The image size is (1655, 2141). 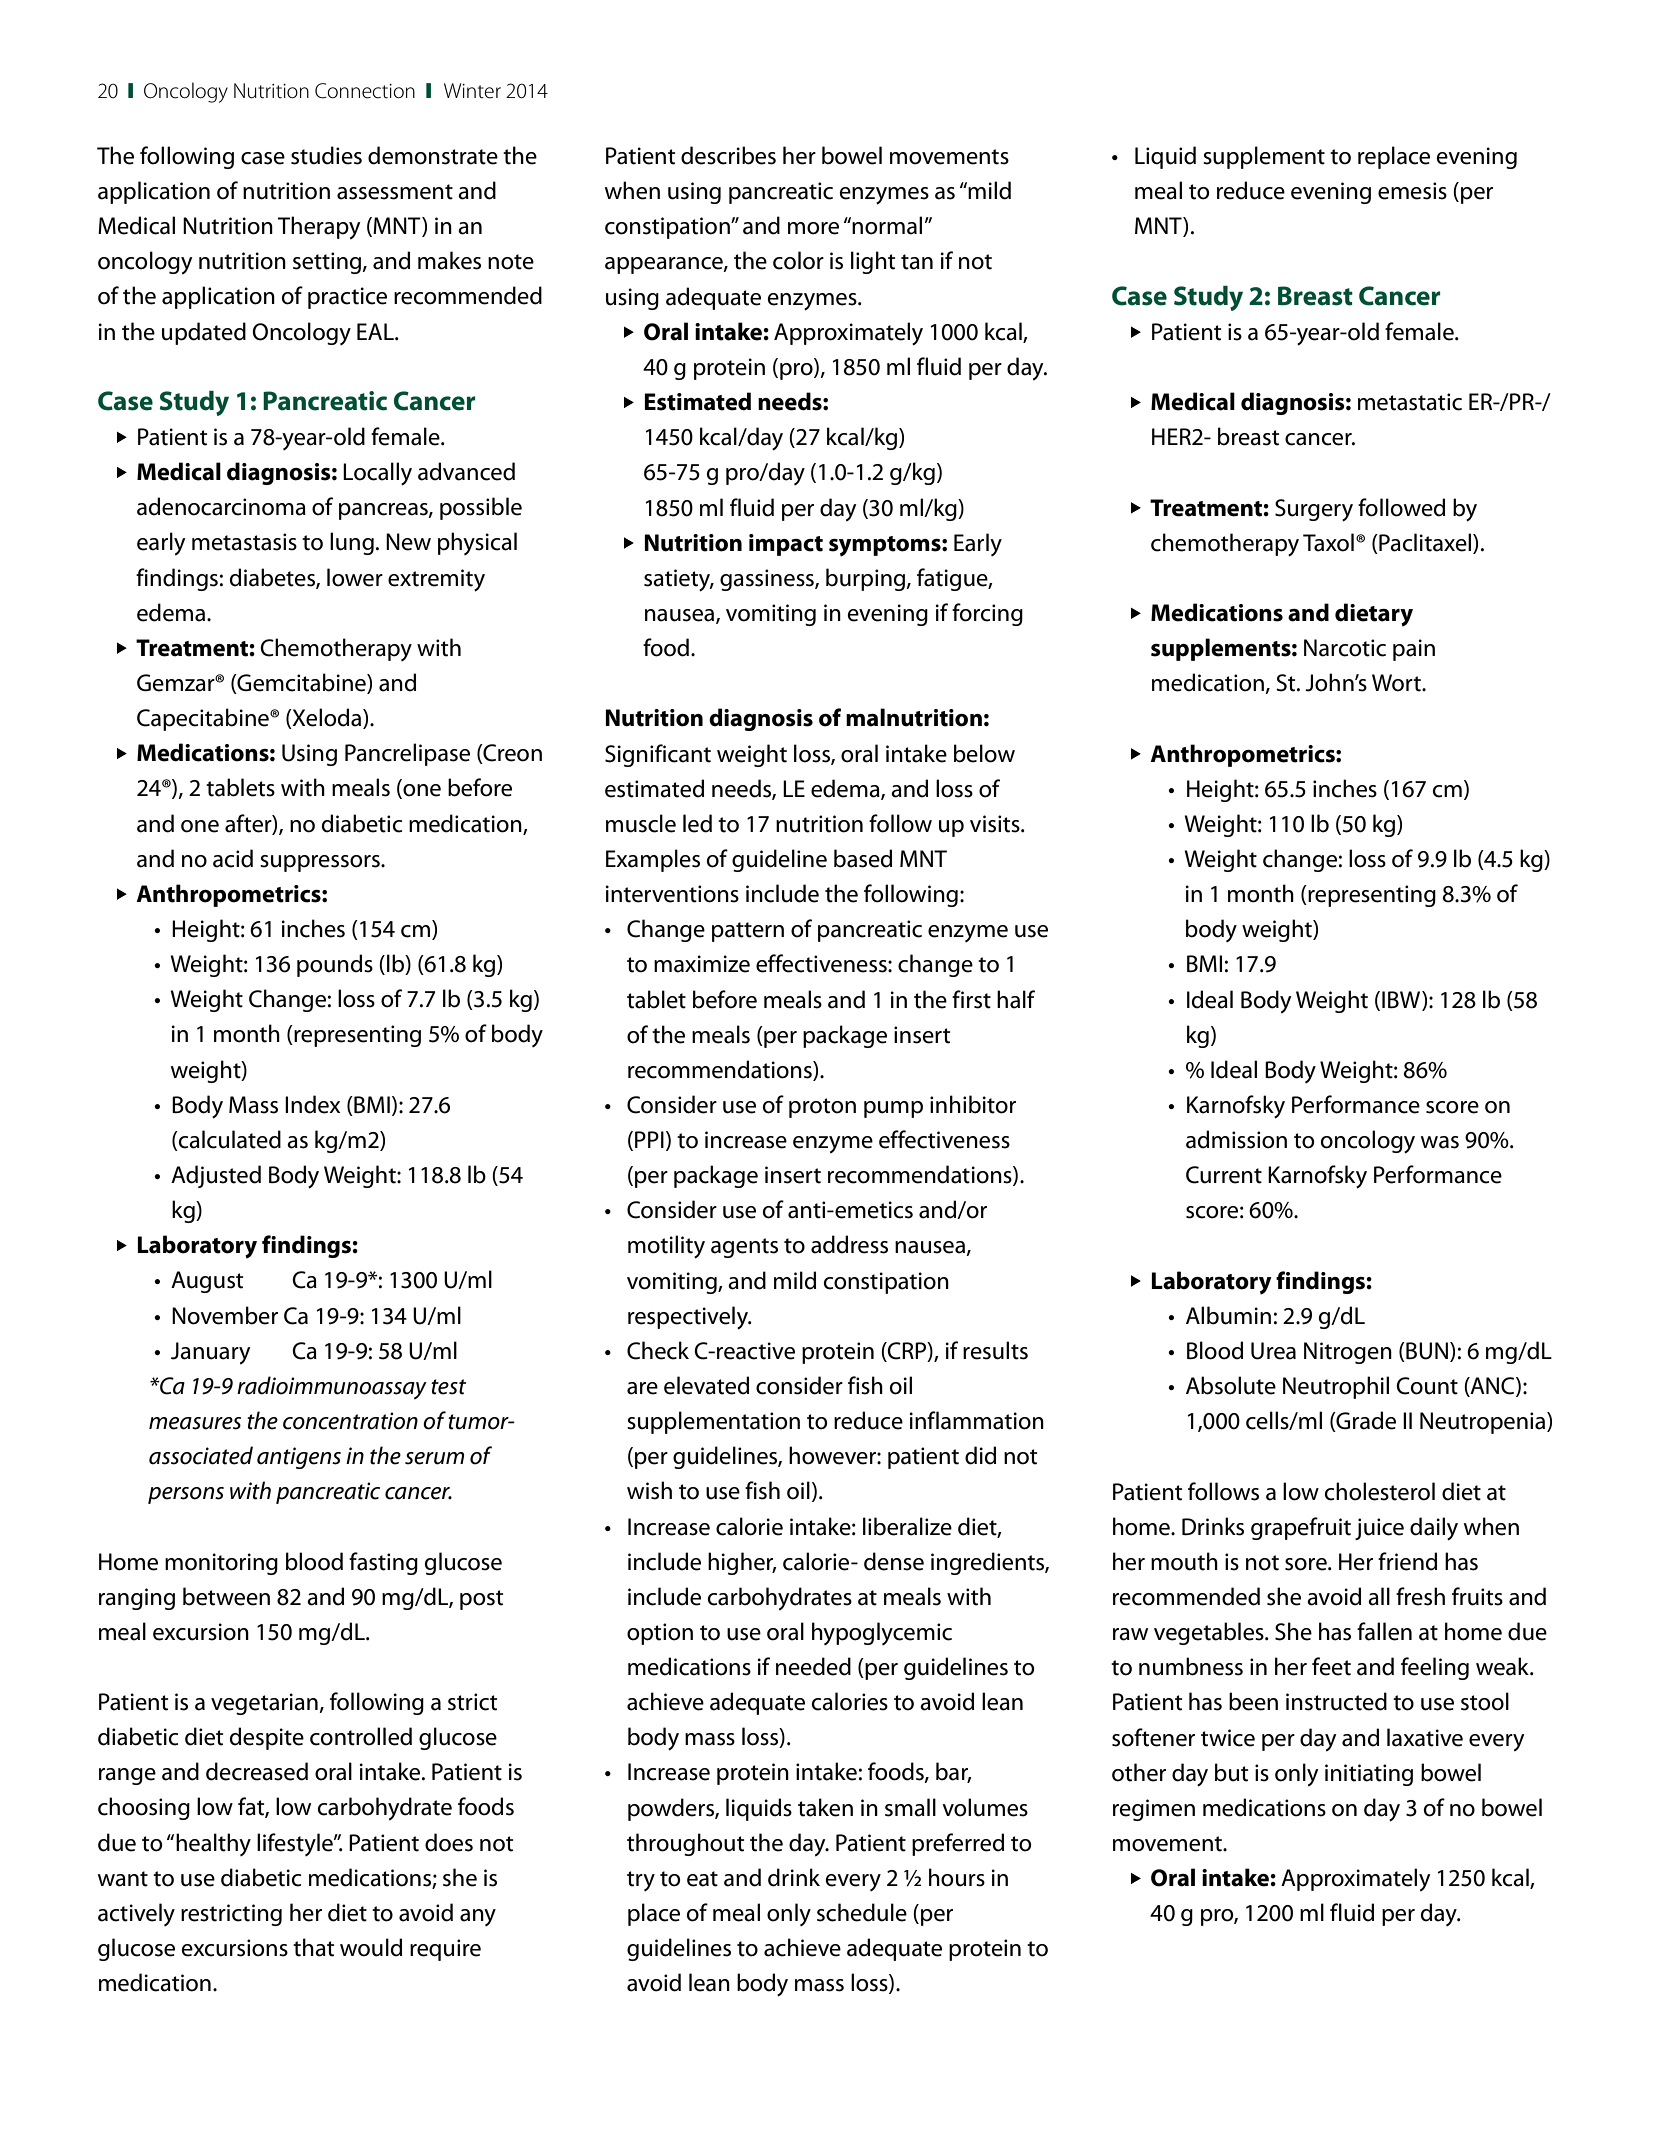 I want to click on address, so click(x=849, y=1244).
